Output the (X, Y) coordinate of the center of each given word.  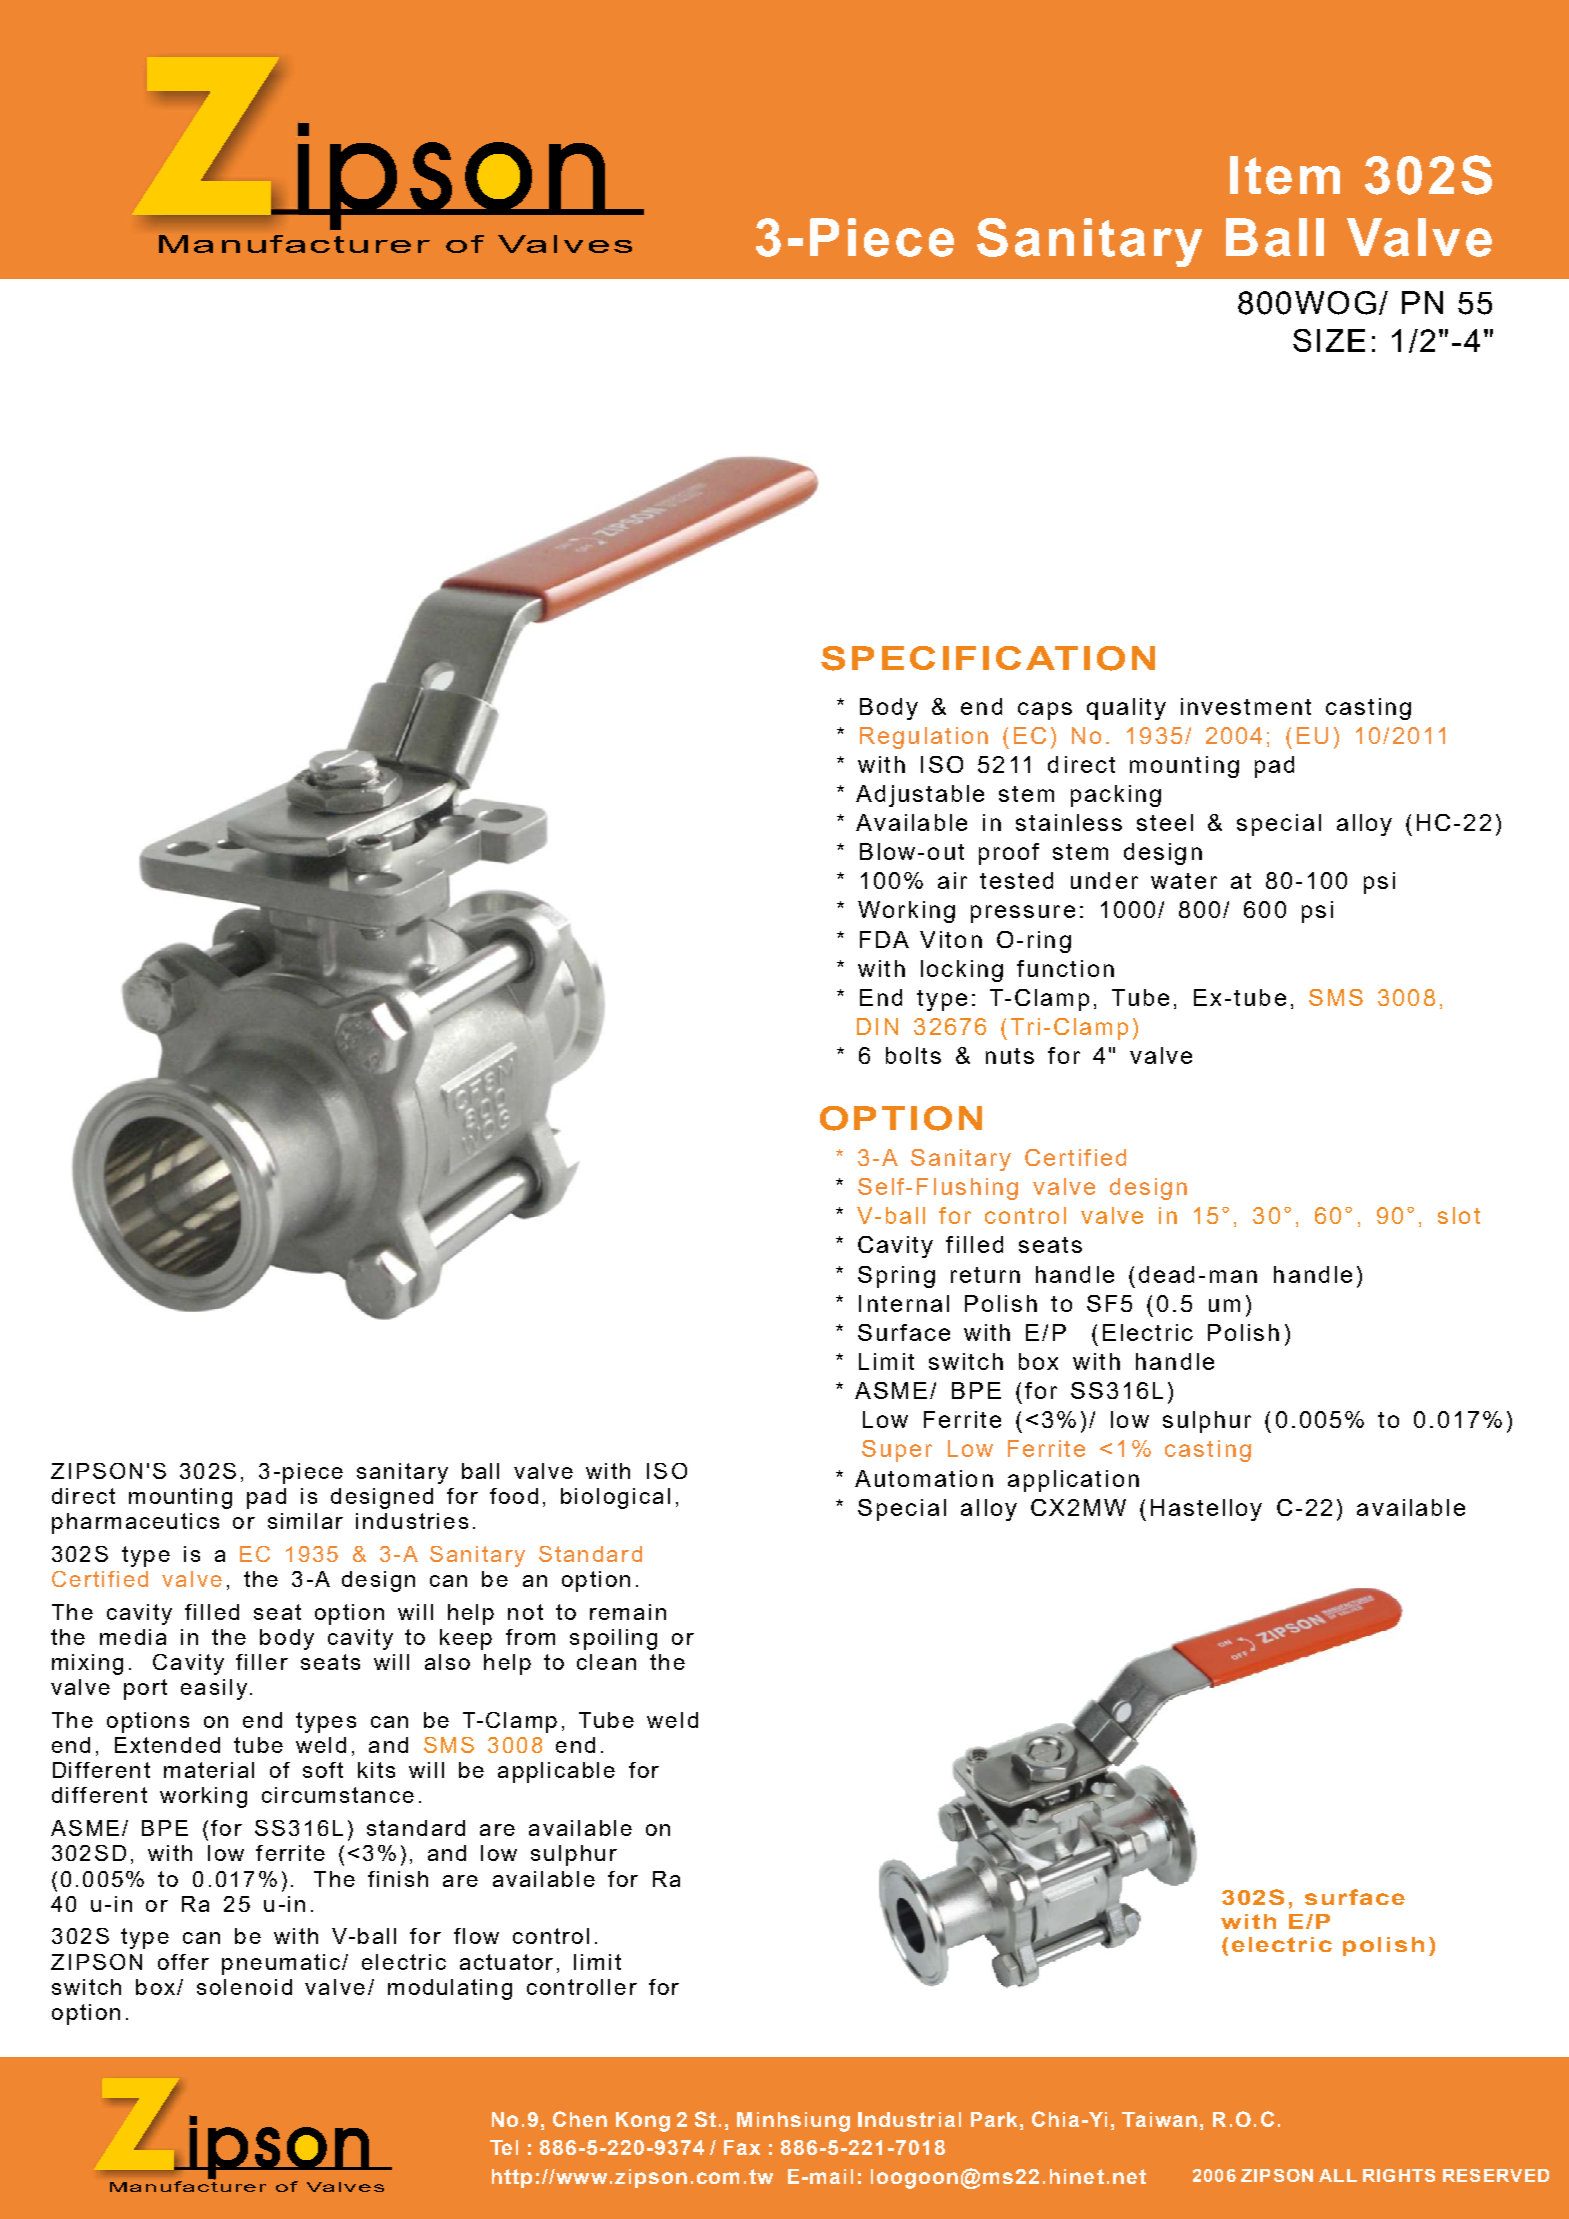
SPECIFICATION (988, 658)
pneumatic (282, 1964)
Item (1285, 175)
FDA (884, 939)
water (1184, 881)
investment (1246, 706)
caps (1045, 711)
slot (1459, 1215)
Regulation (924, 738)
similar (305, 1521)
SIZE (1329, 340)
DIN (877, 1026)
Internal (904, 1303)
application (1073, 1481)
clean (606, 1662)
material (209, 1770)
